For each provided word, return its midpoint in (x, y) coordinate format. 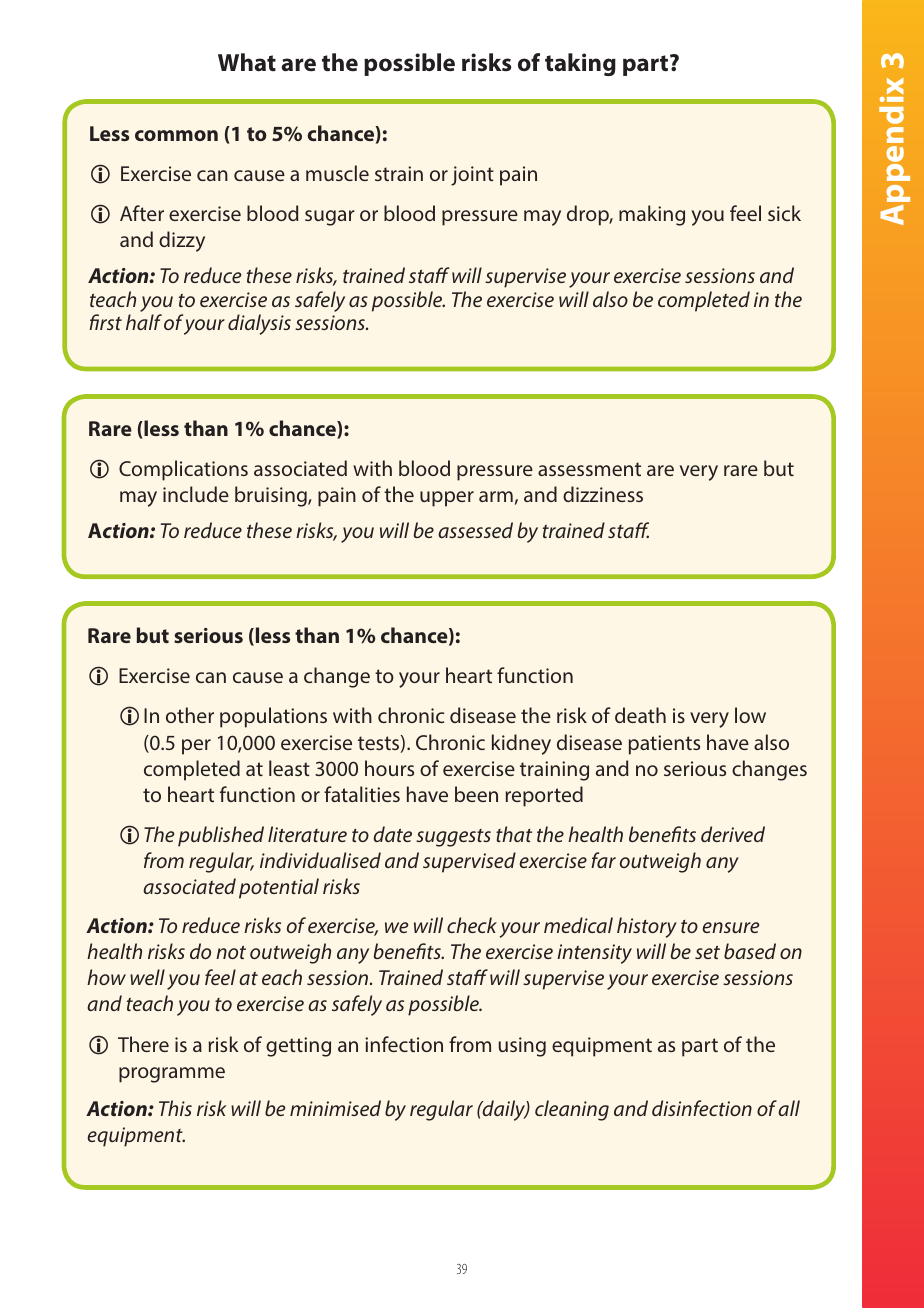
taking (580, 64)
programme (172, 1075)
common (176, 135)
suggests (453, 838)
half (144, 322)
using (522, 1047)
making (652, 215)
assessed (475, 530)
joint (472, 176)
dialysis (259, 324)
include (196, 494)
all (789, 1108)
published (221, 836)
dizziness (603, 494)
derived (733, 834)
